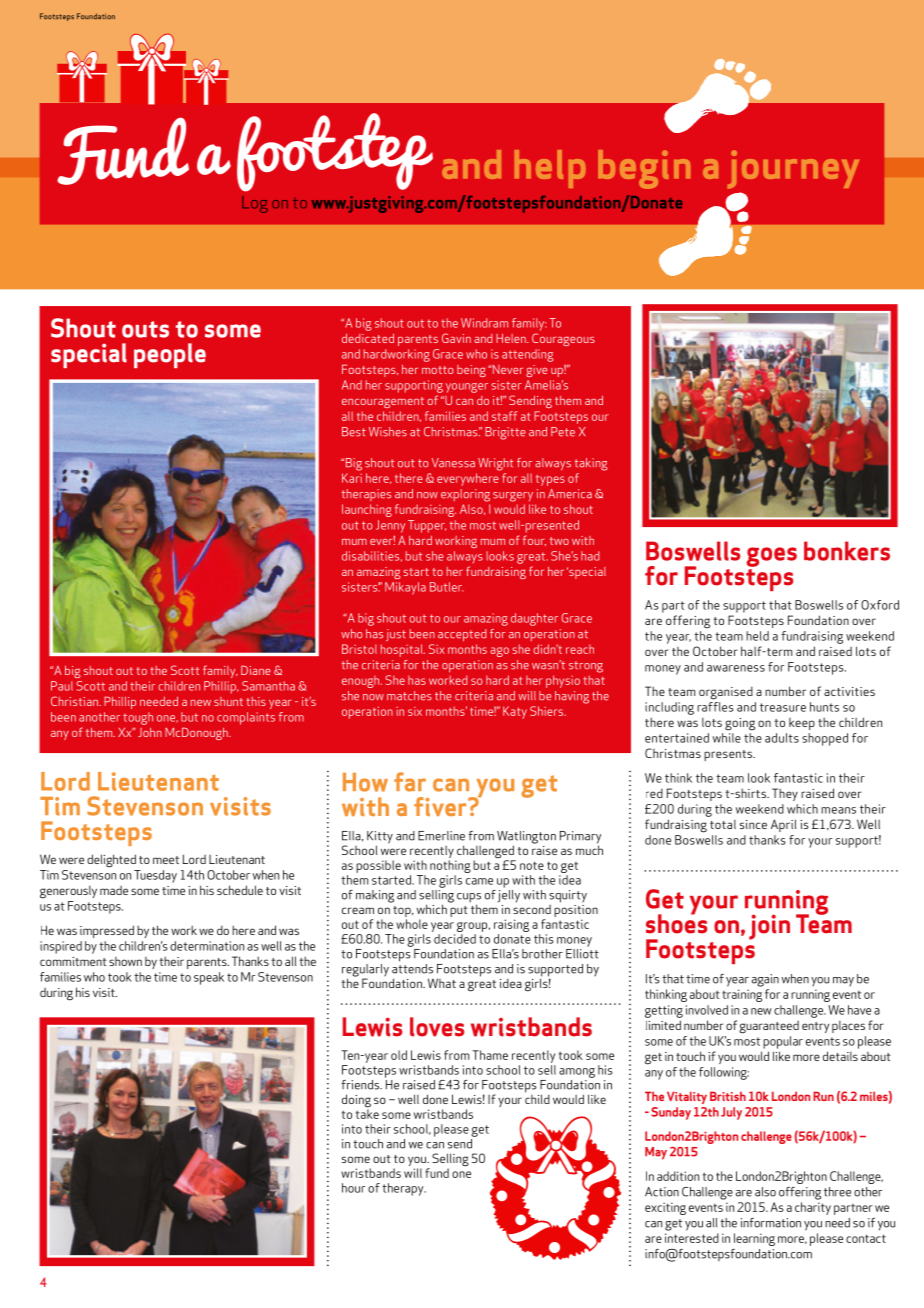 This screenshot has height=1308, width=924. What do you see at coordinates (783, 707) in the screenshot?
I see `treasure` at bounding box center [783, 707].
